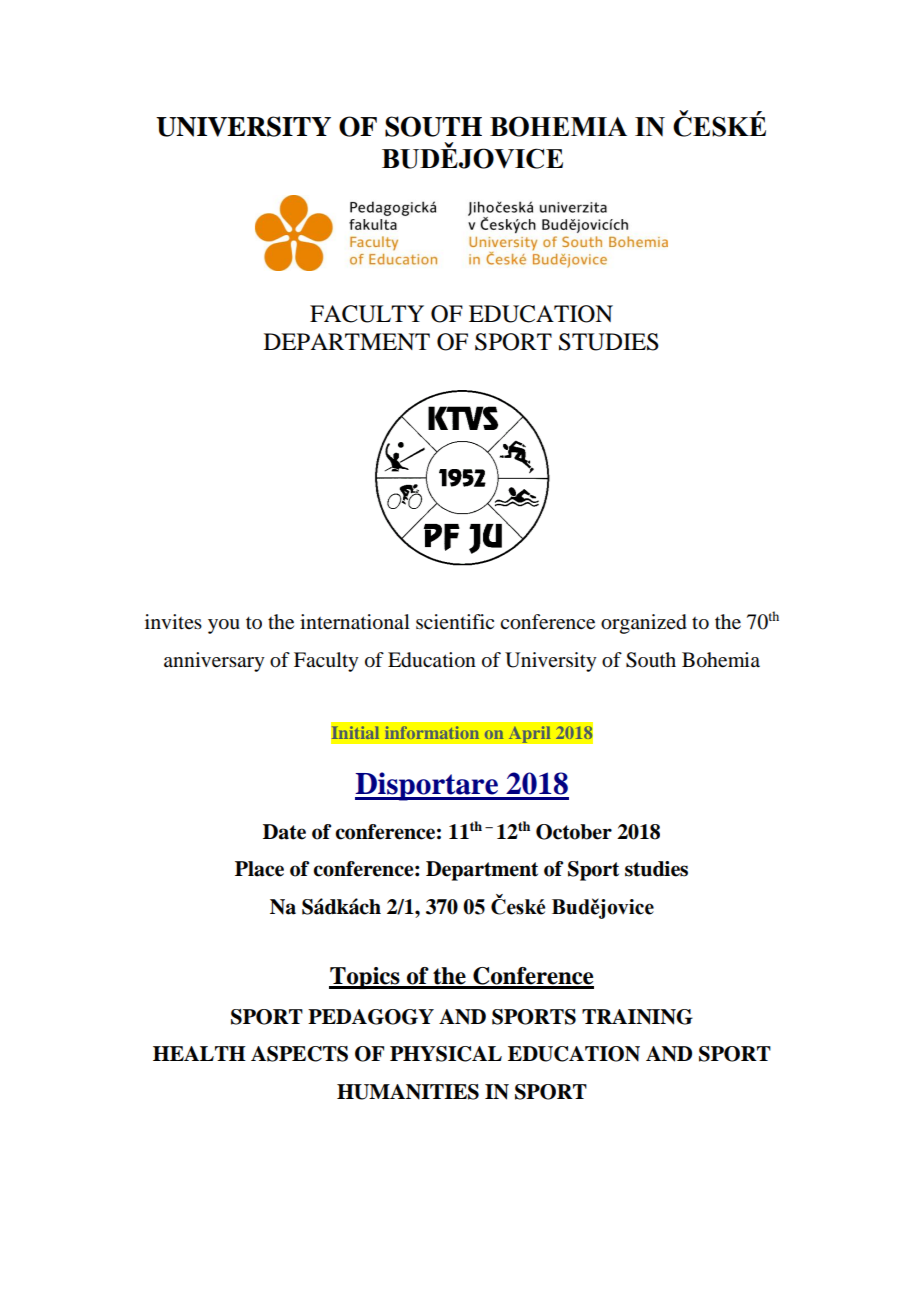 This page has width=924, height=1308. What do you see at coordinates (637, 1017) in the page?
I see `TRAINING` at bounding box center [637, 1017].
